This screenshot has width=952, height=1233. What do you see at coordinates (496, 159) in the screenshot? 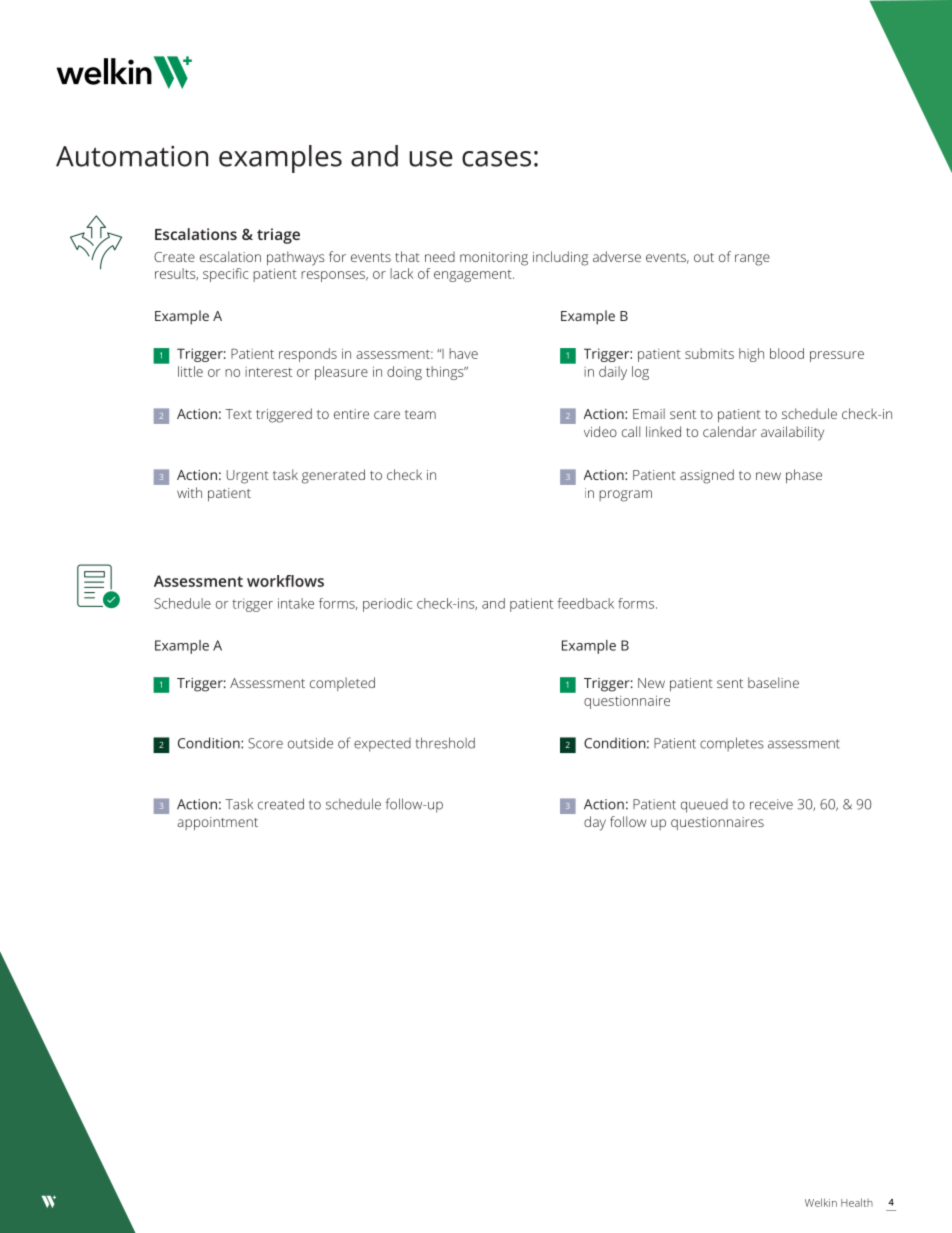
I see `cases` at bounding box center [496, 159].
